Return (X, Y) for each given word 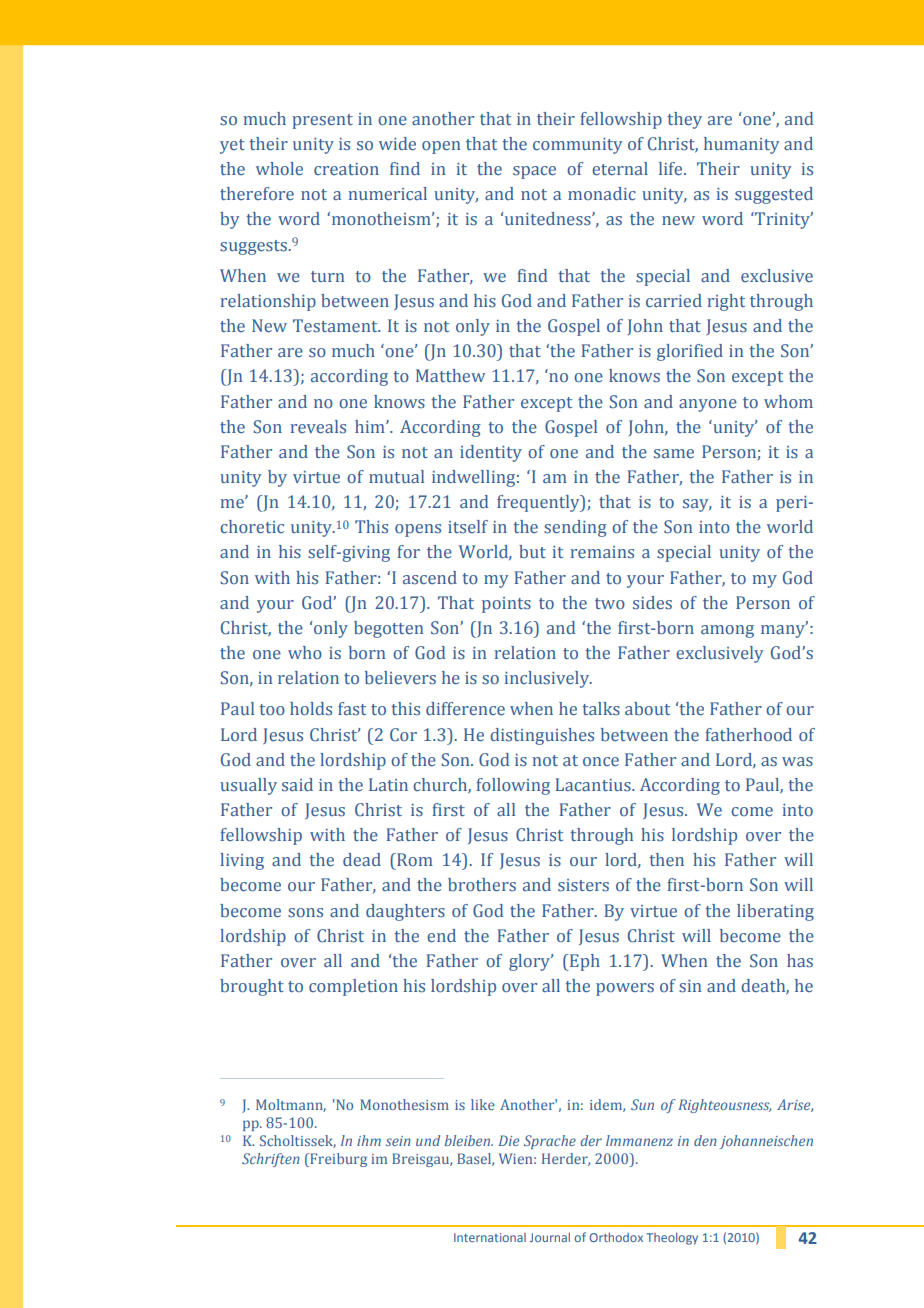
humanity (741, 145)
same (674, 454)
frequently (539, 503)
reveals (318, 427)
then (667, 859)
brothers (482, 885)
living (242, 861)
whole (279, 169)
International (490, 1237)
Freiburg (337, 1160)
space (534, 172)
